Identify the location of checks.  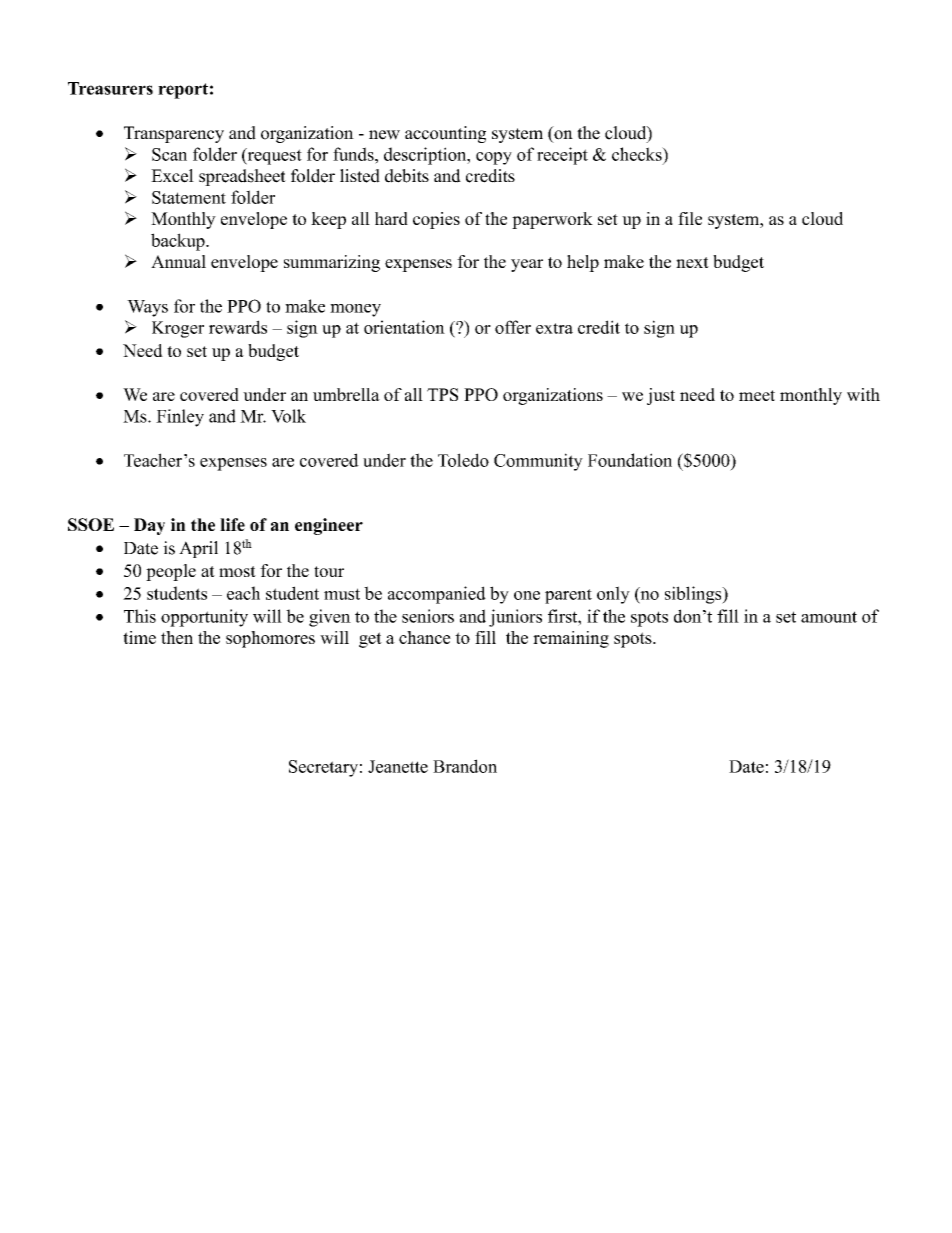
(638, 154).
